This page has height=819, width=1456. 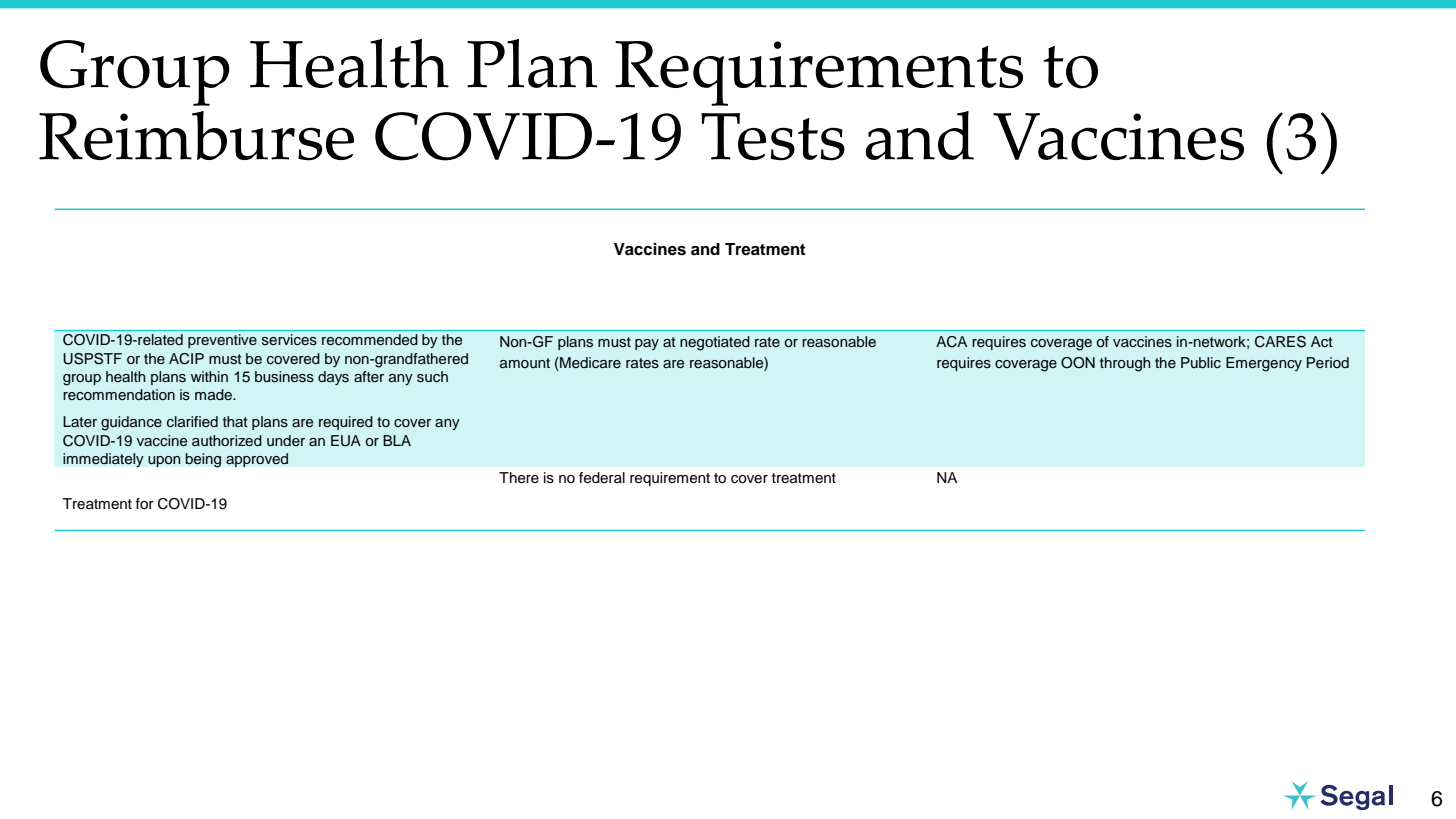 I want to click on Tests, so click(x=773, y=137).
